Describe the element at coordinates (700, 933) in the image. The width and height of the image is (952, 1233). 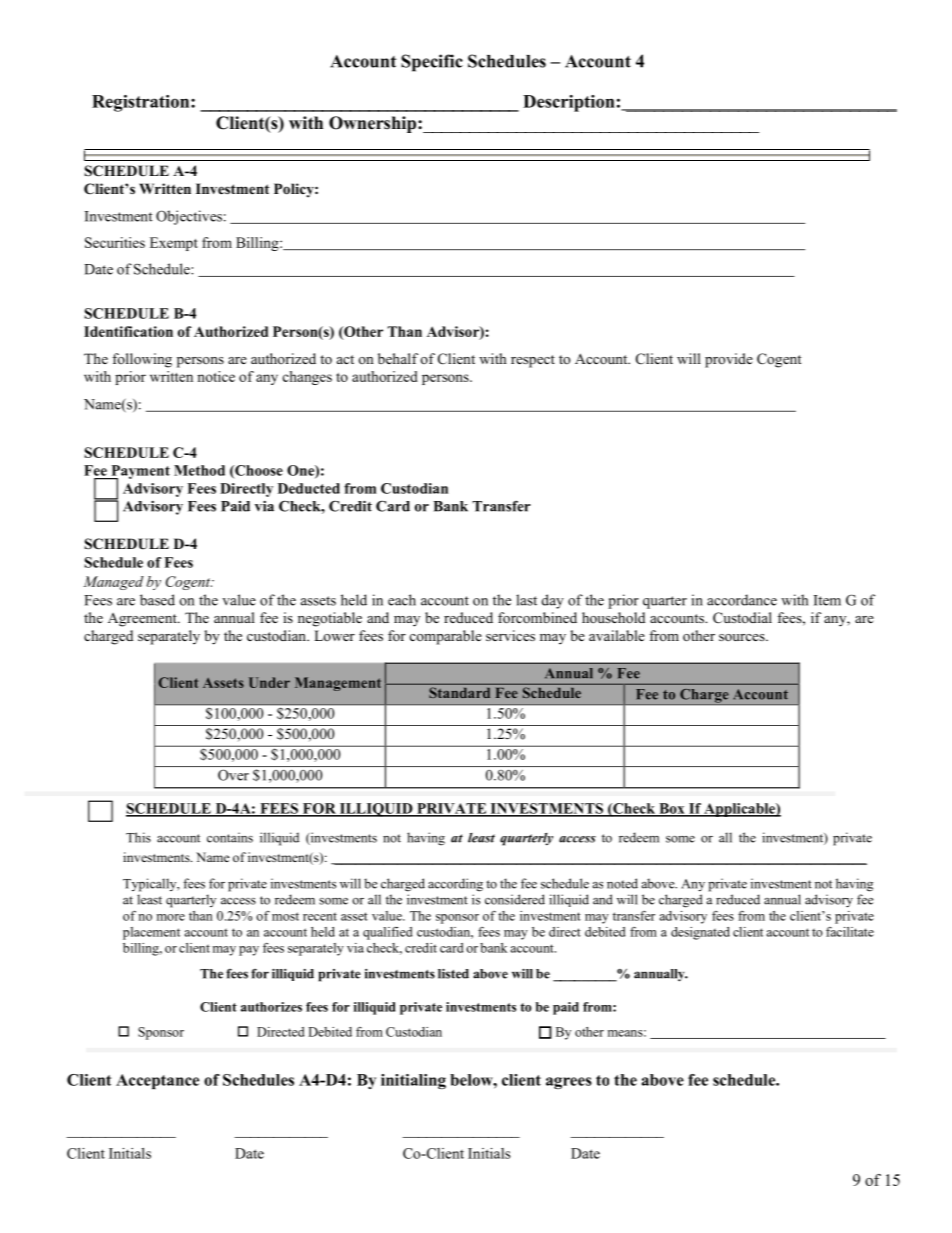
I see `designated` at that location.
